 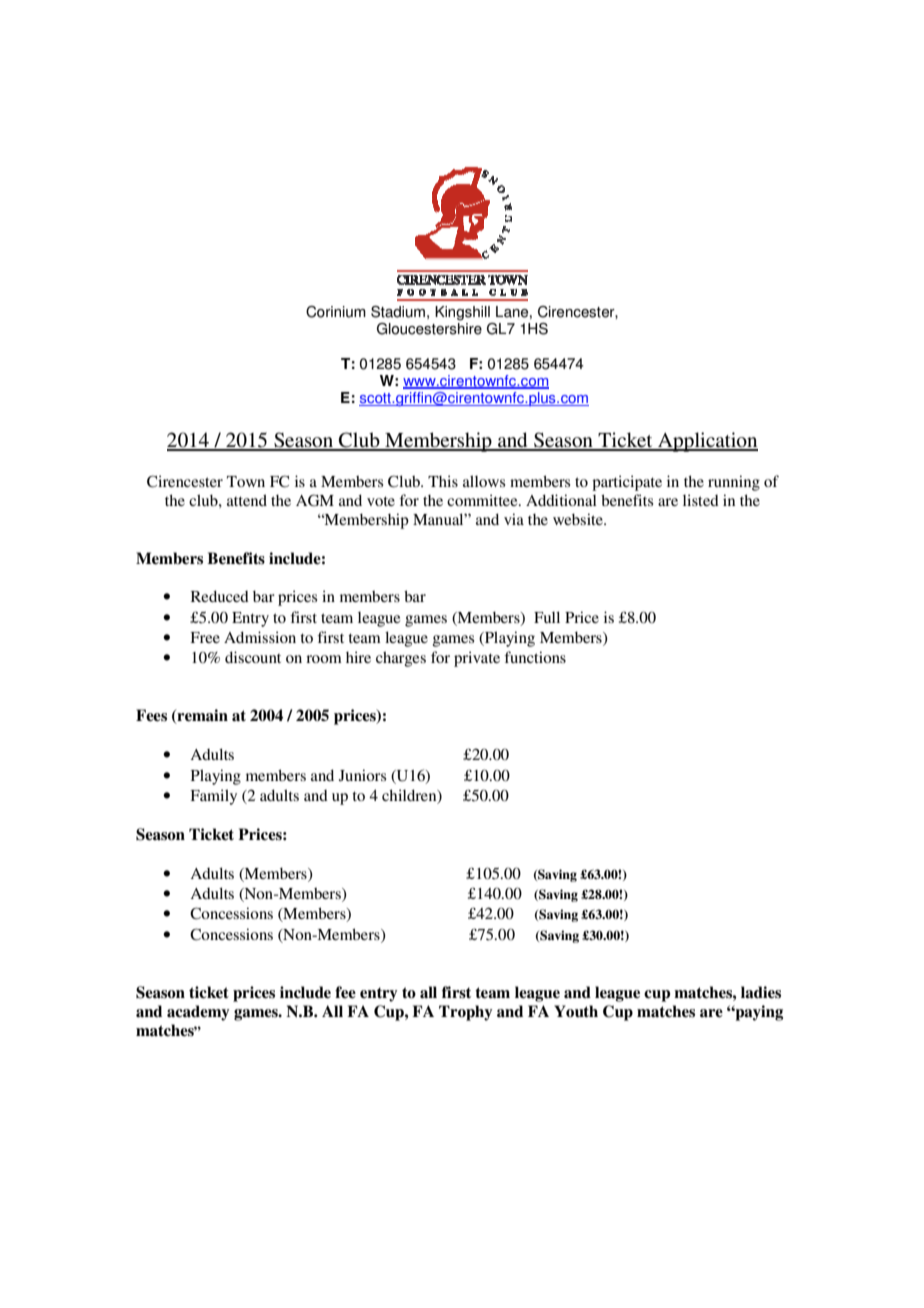 I want to click on Application, so click(x=707, y=442).
